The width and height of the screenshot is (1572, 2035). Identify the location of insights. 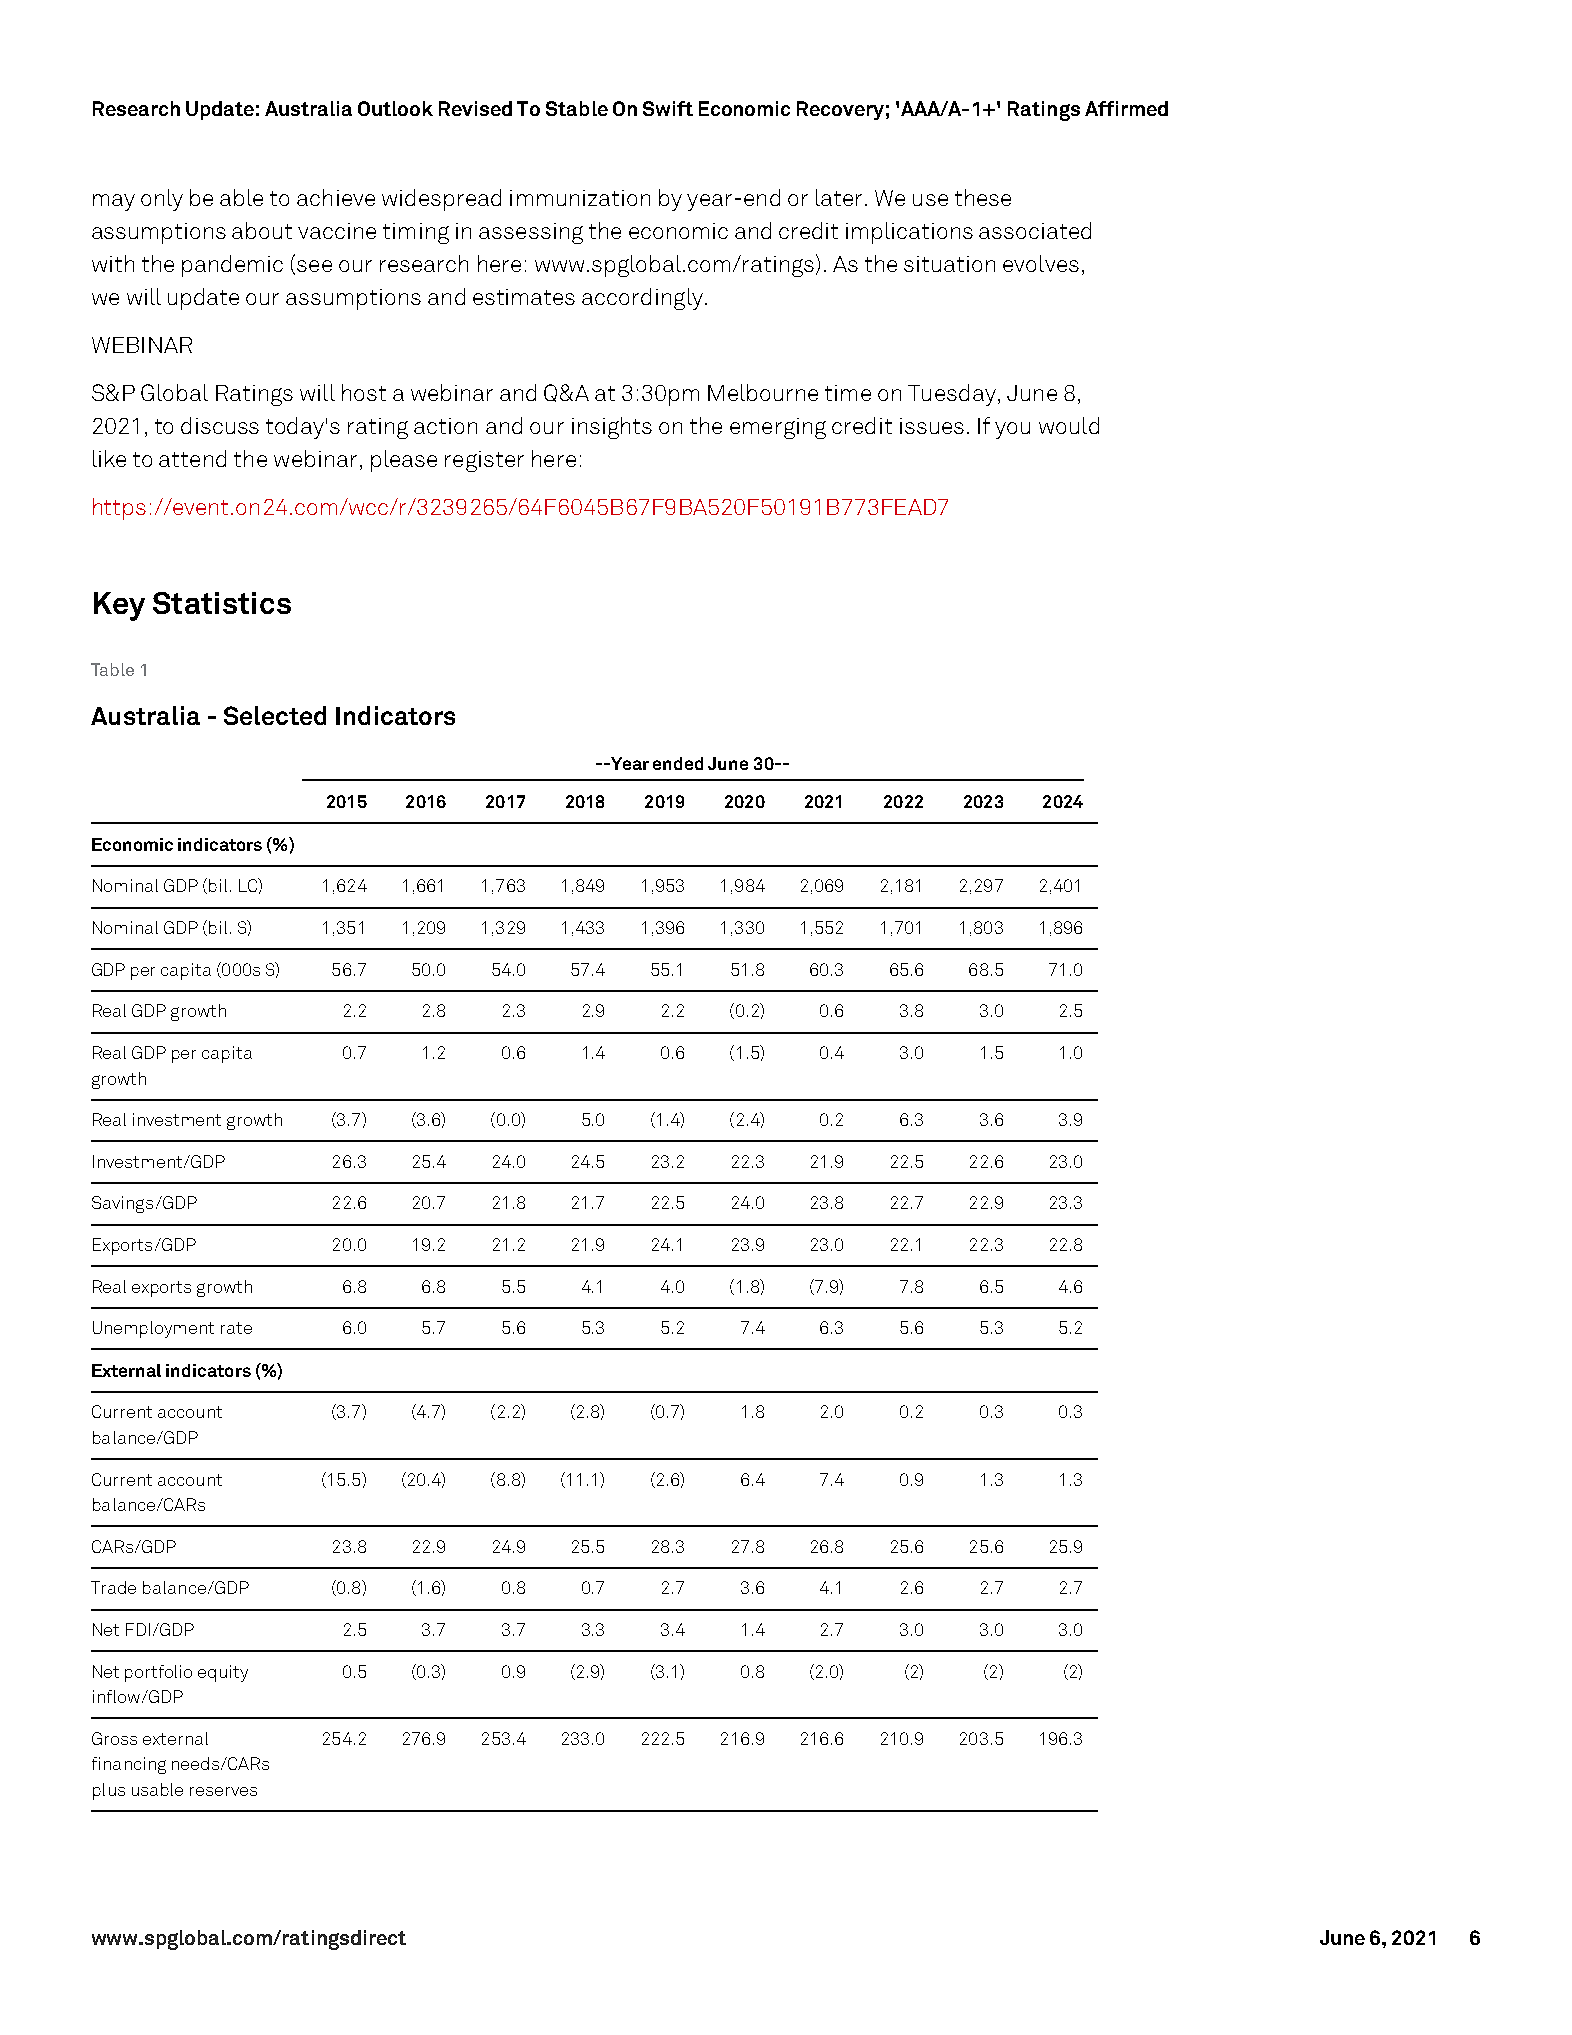
(612, 428).
